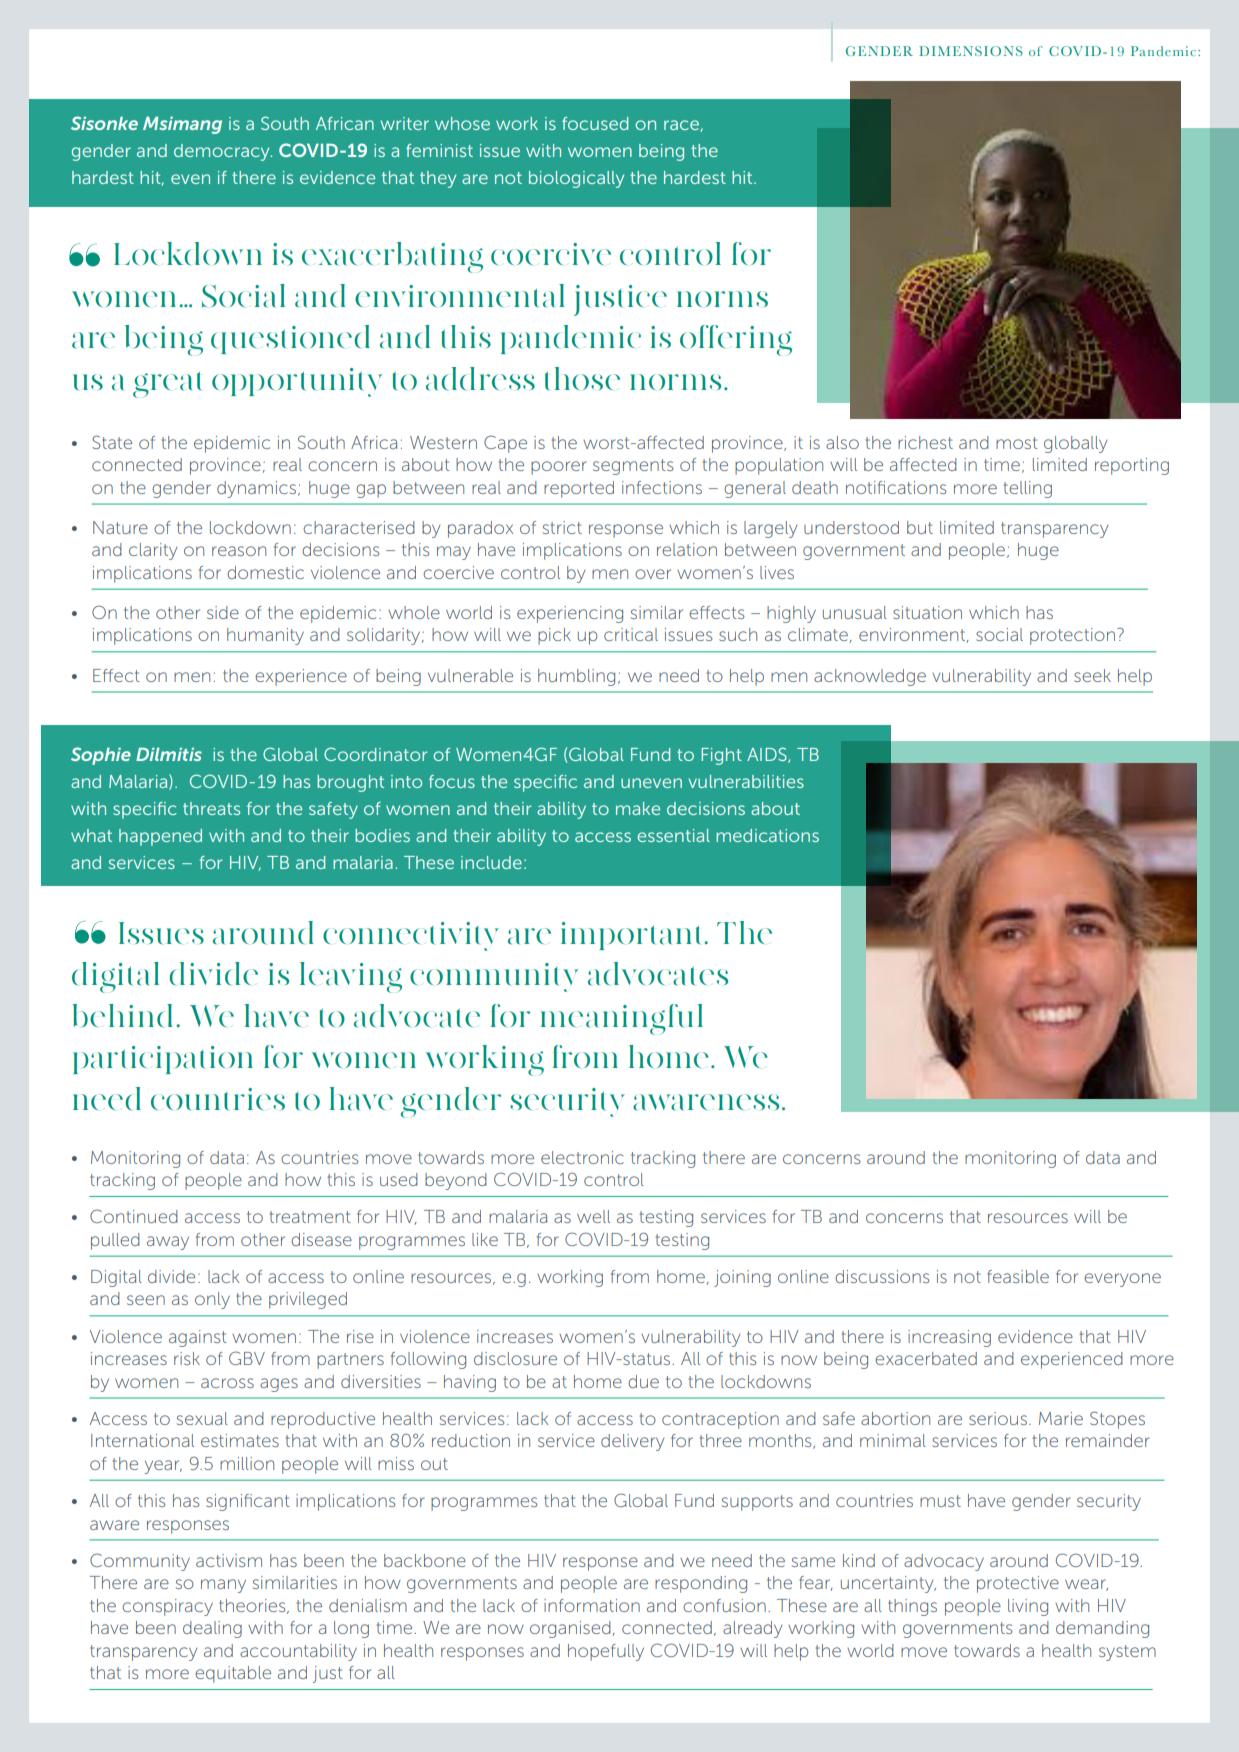 Image resolution: width=1239 pixels, height=1752 pixels. What do you see at coordinates (167, 385) in the screenshot?
I see `great` at bounding box center [167, 385].
